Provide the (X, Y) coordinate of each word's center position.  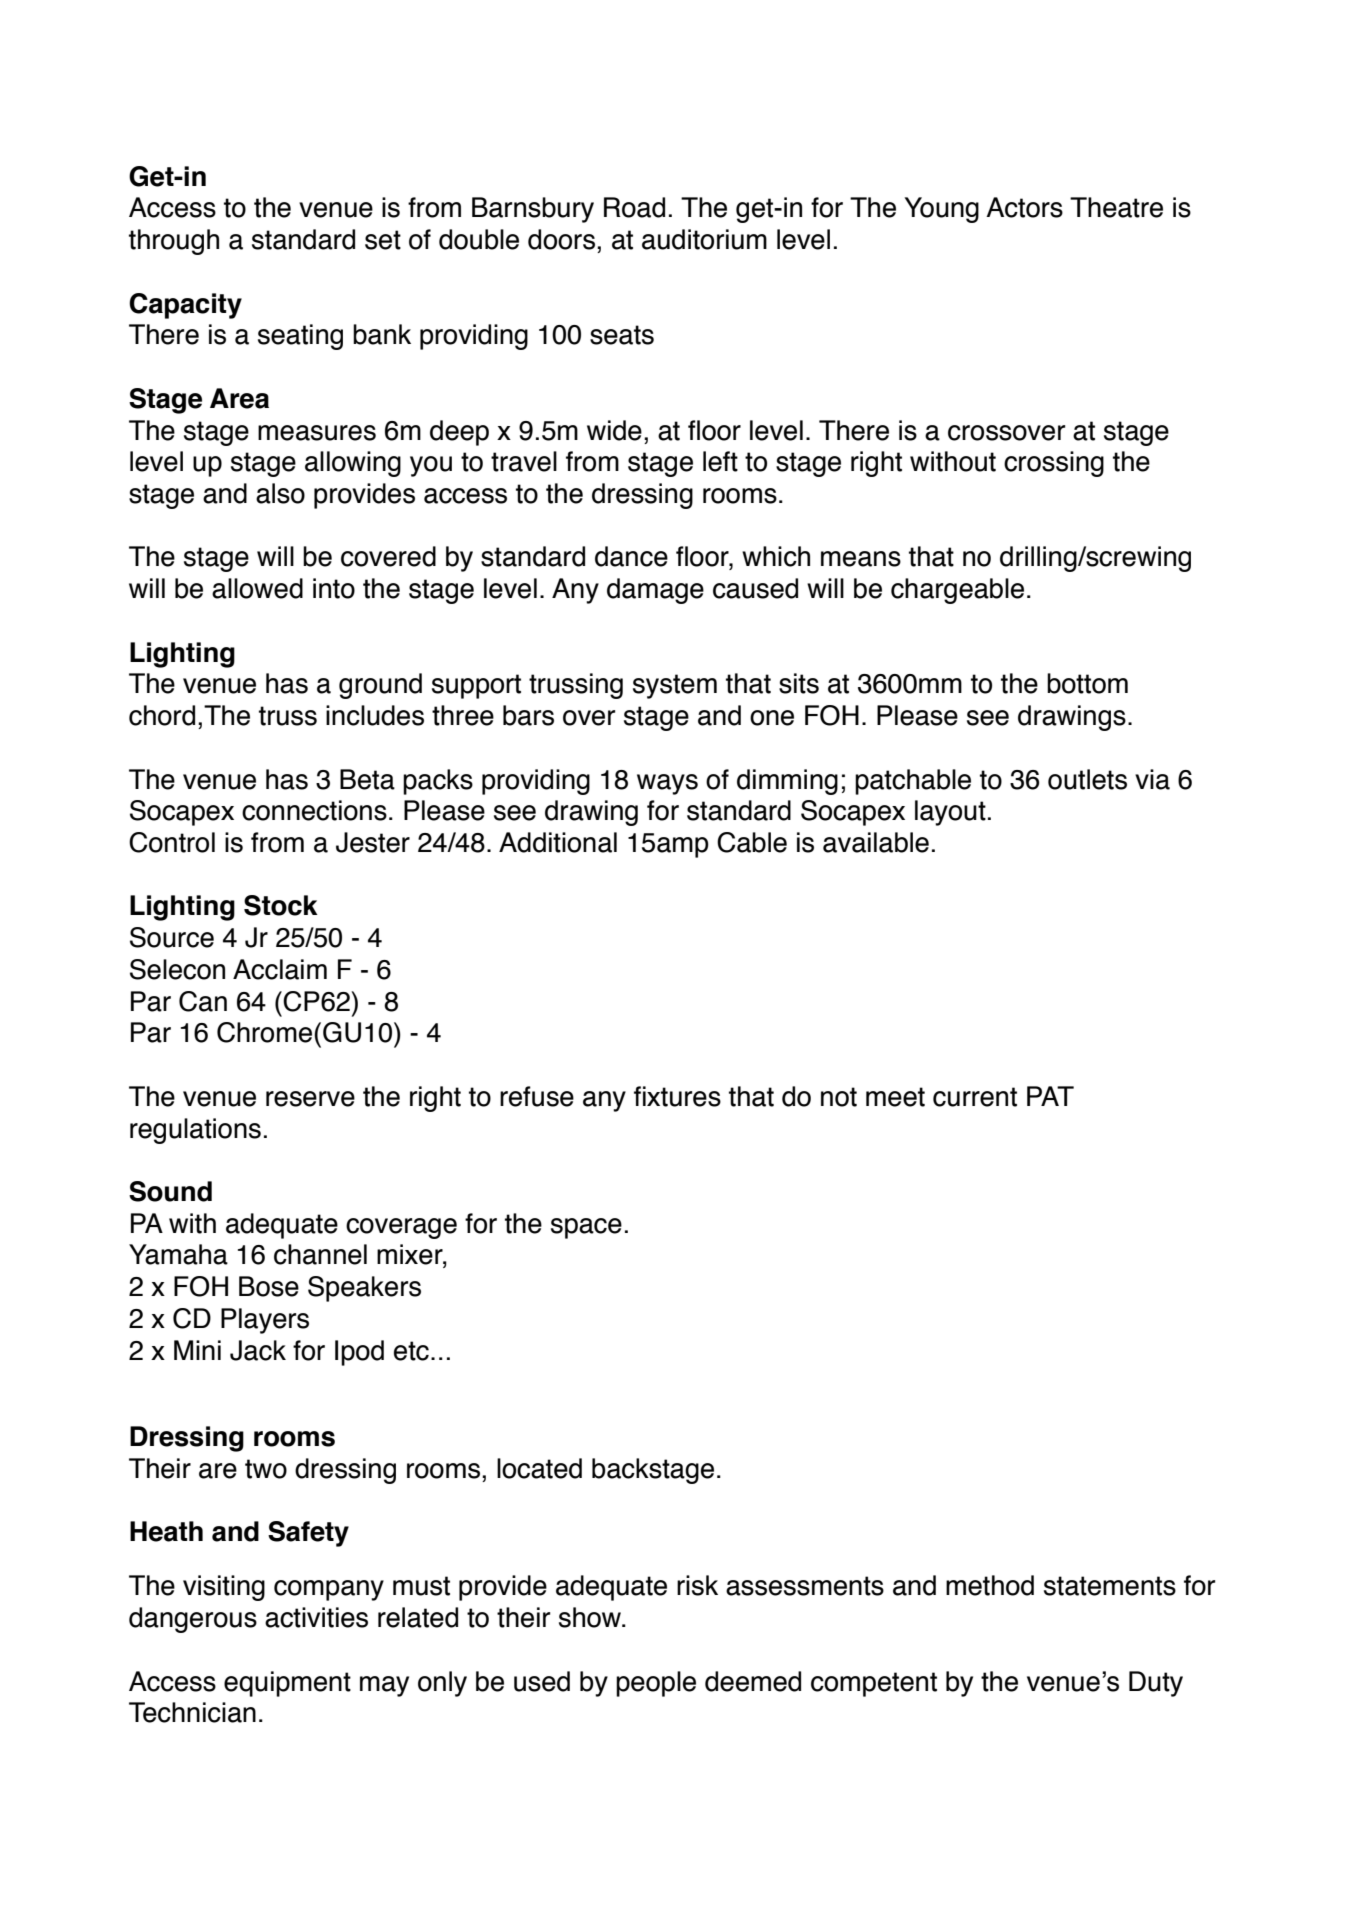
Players (265, 1321)
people (656, 1684)
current (975, 1097)
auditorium (704, 239)
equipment (287, 1684)
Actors (1024, 207)
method (990, 1585)
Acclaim (280, 969)
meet (895, 1097)
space (586, 1228)
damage (655, 591)
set (383, 240)
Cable (752, 842)
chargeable (957, 591)
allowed (257, 588)
